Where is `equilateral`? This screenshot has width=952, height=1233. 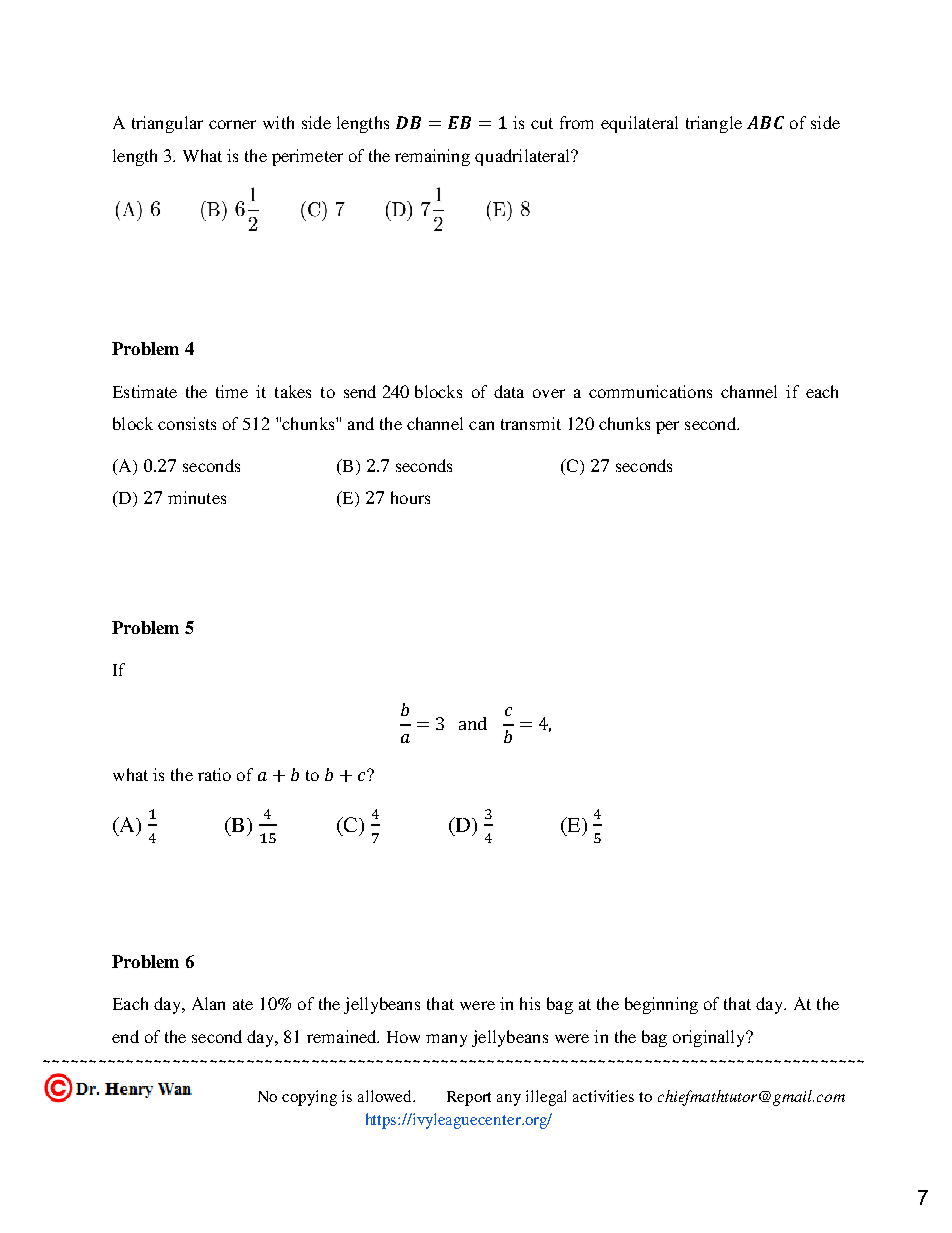
equilateral is located at coordinates (639, 124).
